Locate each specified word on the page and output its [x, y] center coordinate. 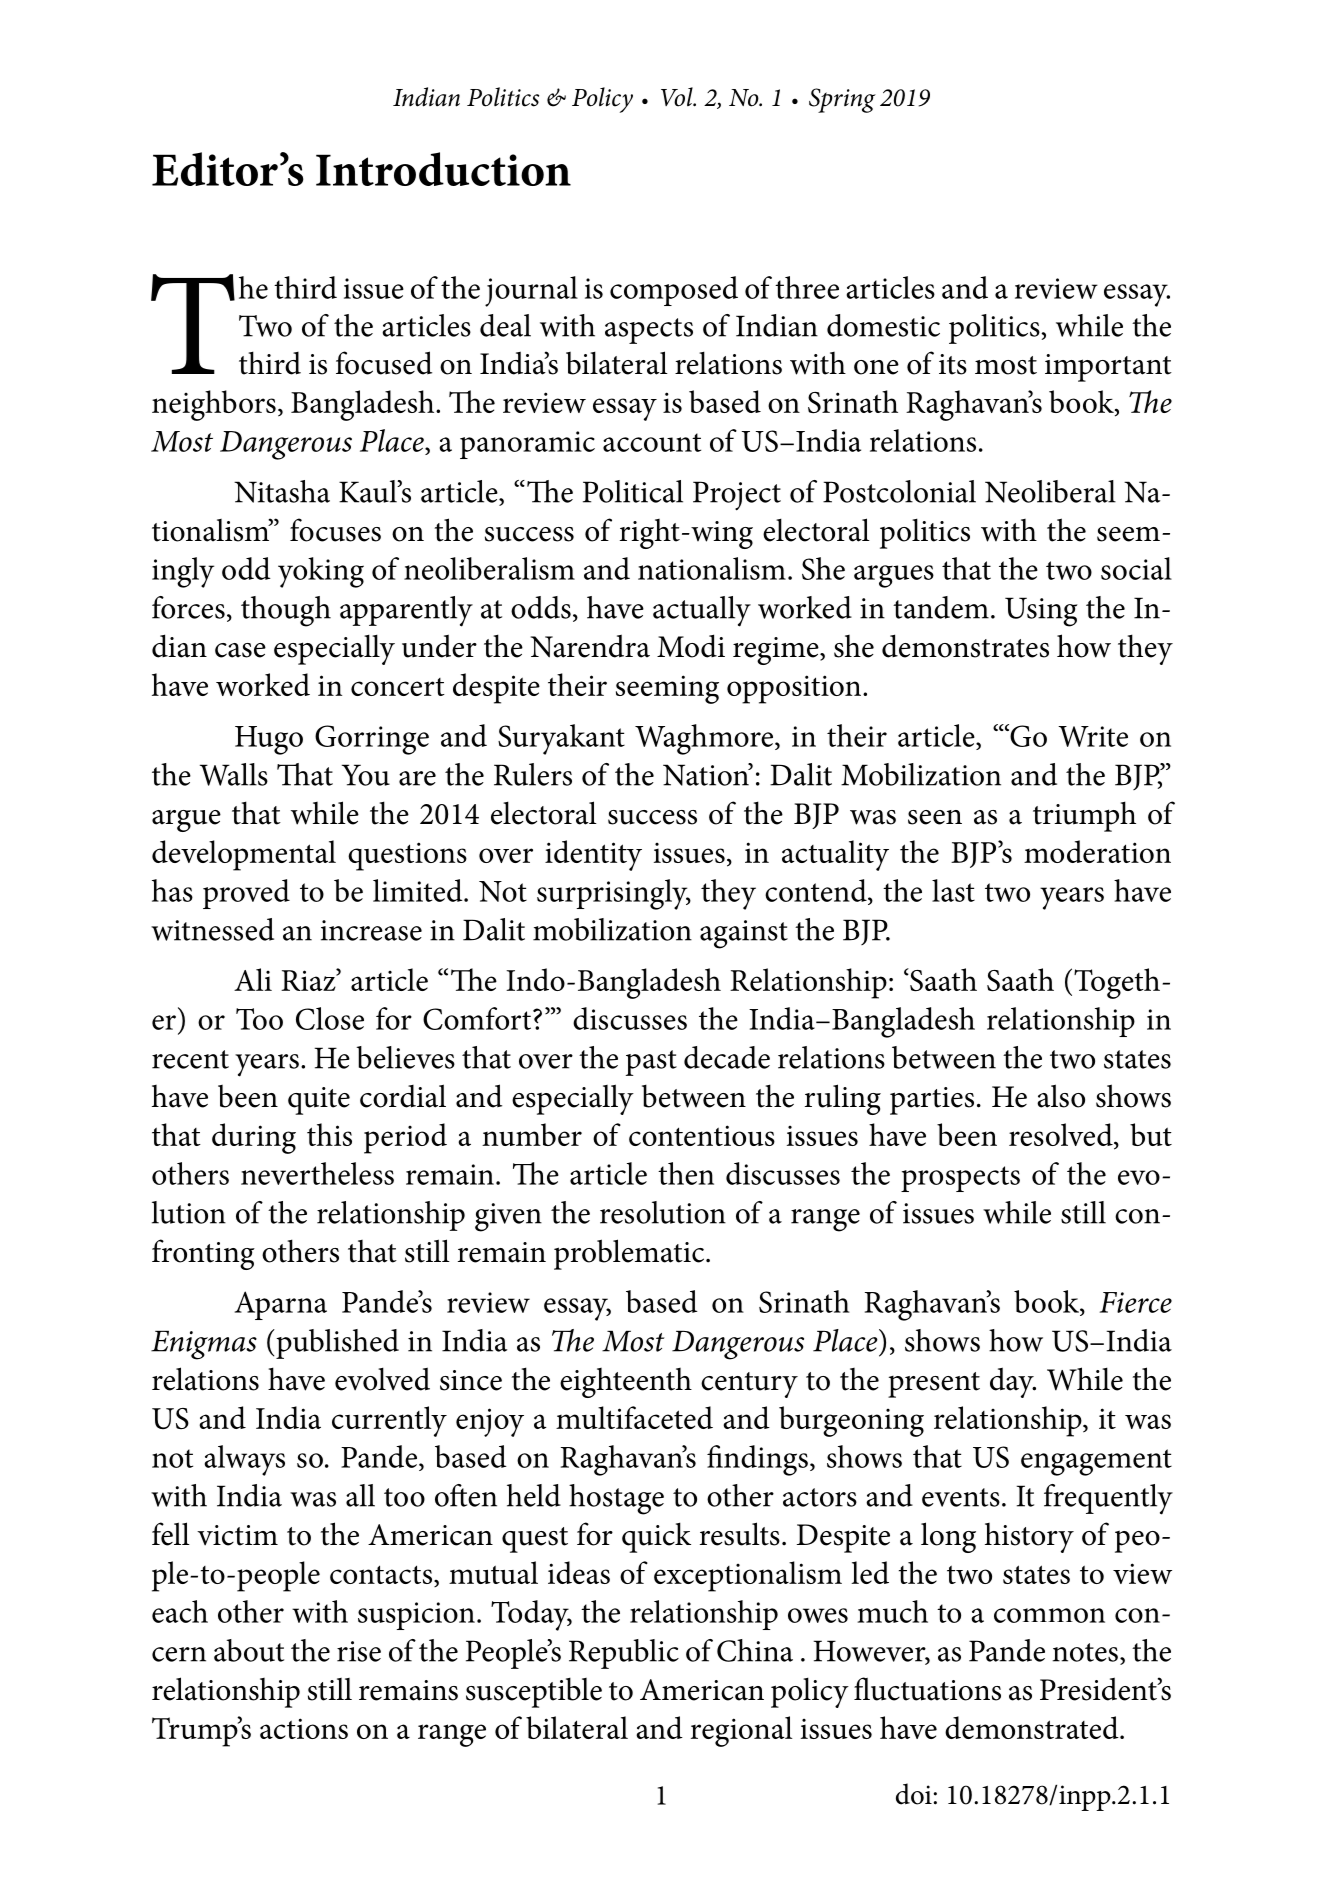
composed [674, 291]
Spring [842, 100]
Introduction [443, 169]
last [953, 890]
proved [246, 894]
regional [741, 1731]
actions [304, 1728]
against [744, 934]
